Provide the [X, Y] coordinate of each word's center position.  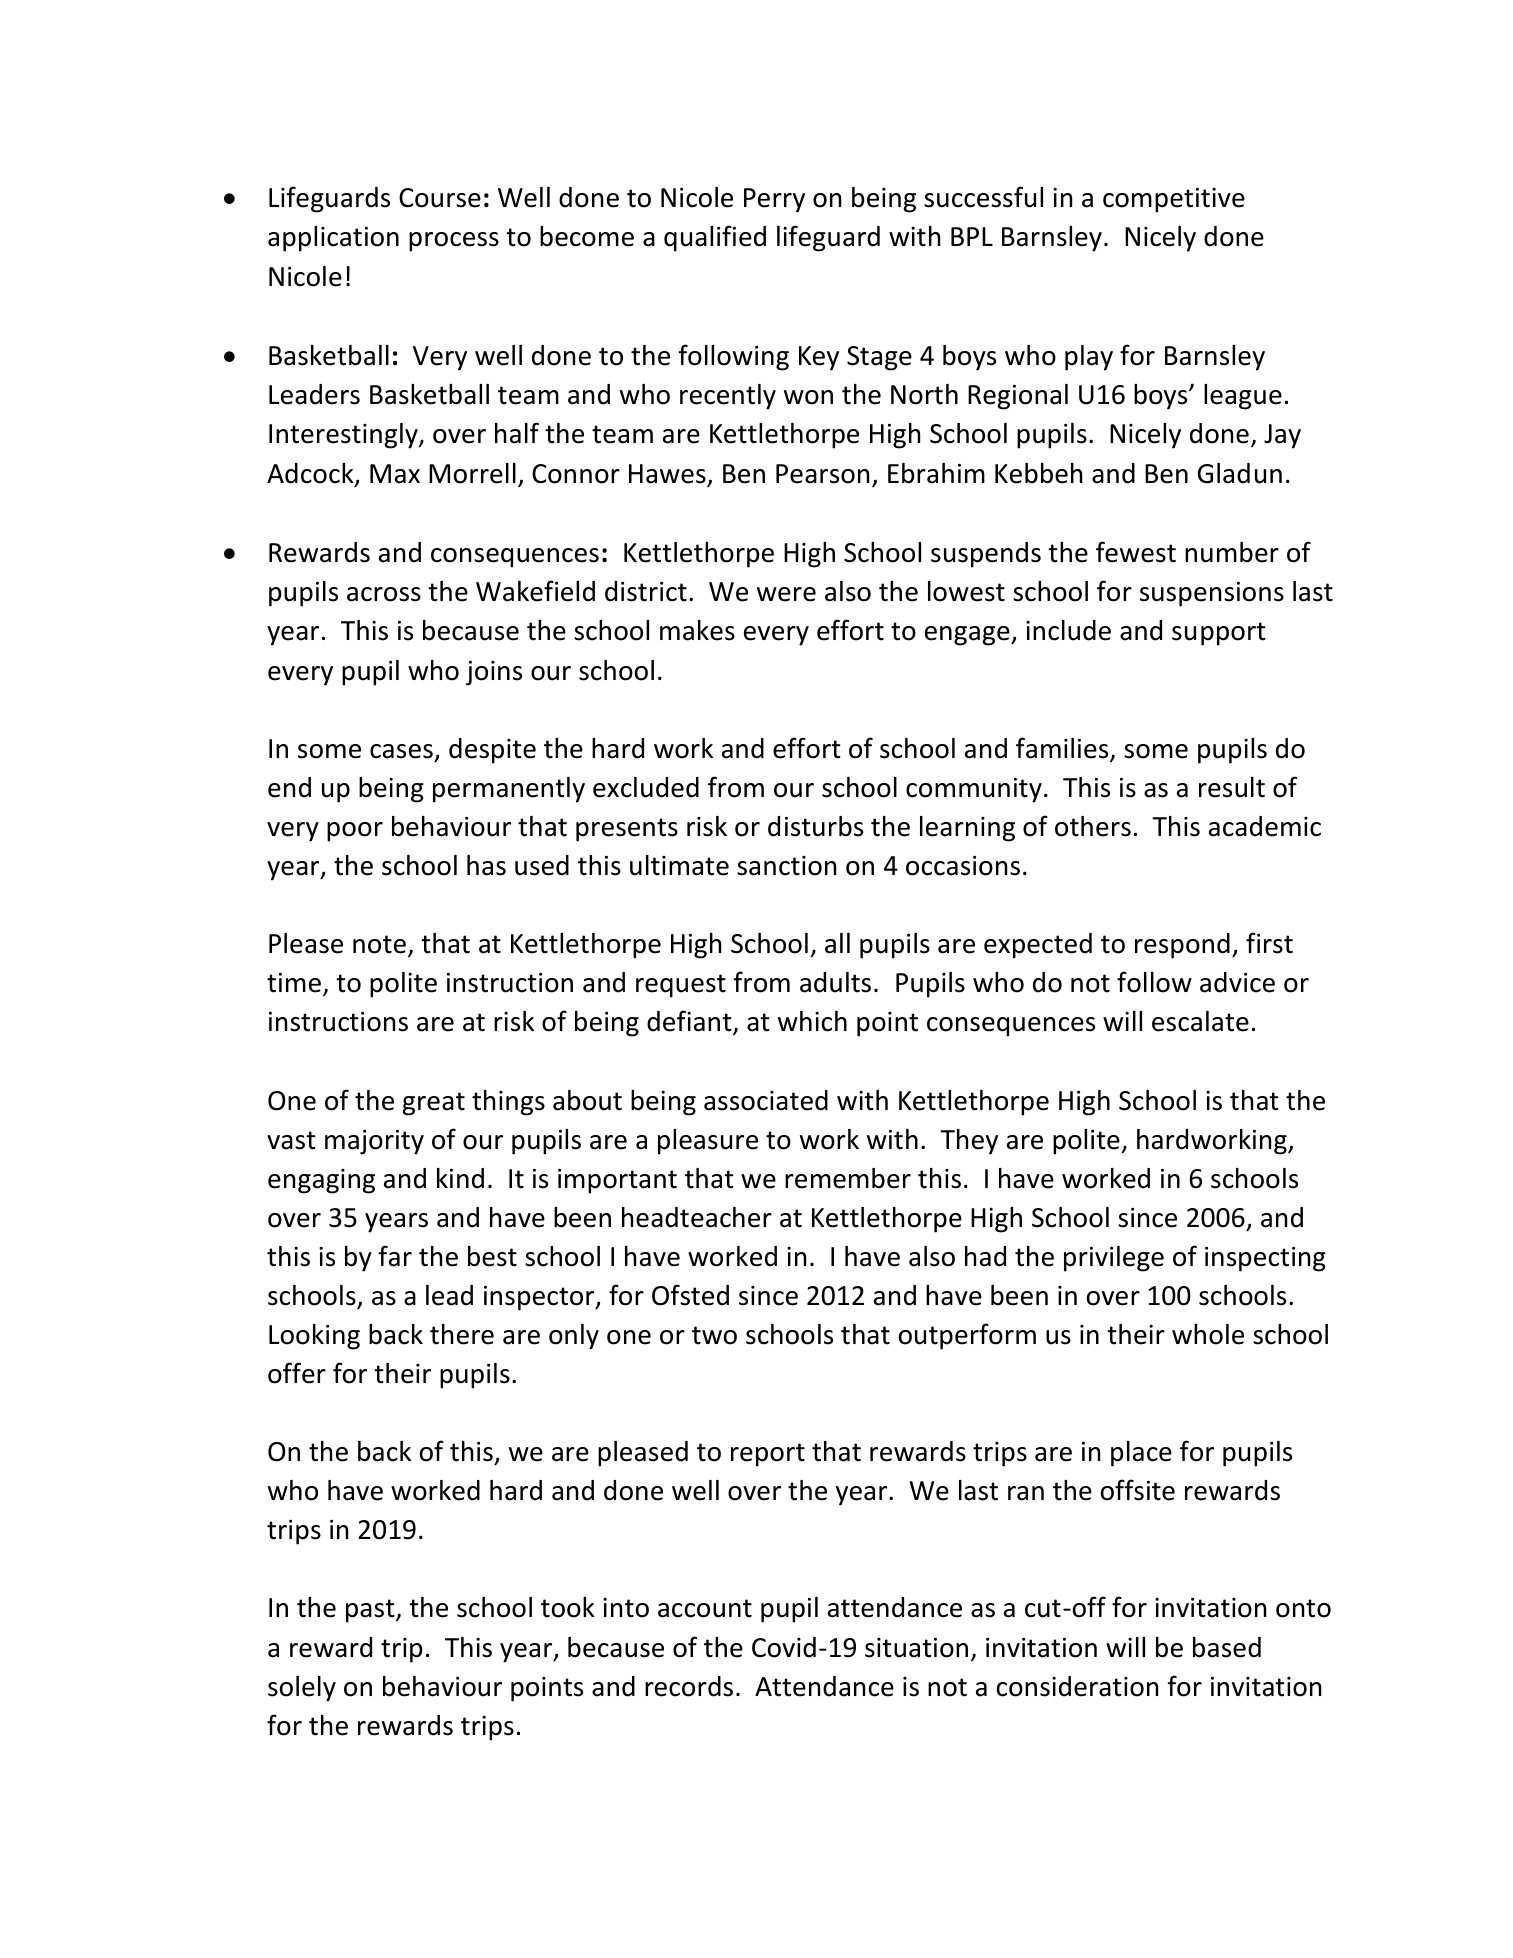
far [395, 1256]
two [714, 1335]
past [371, 1611]
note [379, 944]
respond [1182, 946]
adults [835, 982]
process [454, 242]
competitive [1174, 200]
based [1227, 1647]
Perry [774, 200]
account [705, 1608]
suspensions [1212, 594]
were [786, 594]
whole [1208, 1334]
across [384, 594]
